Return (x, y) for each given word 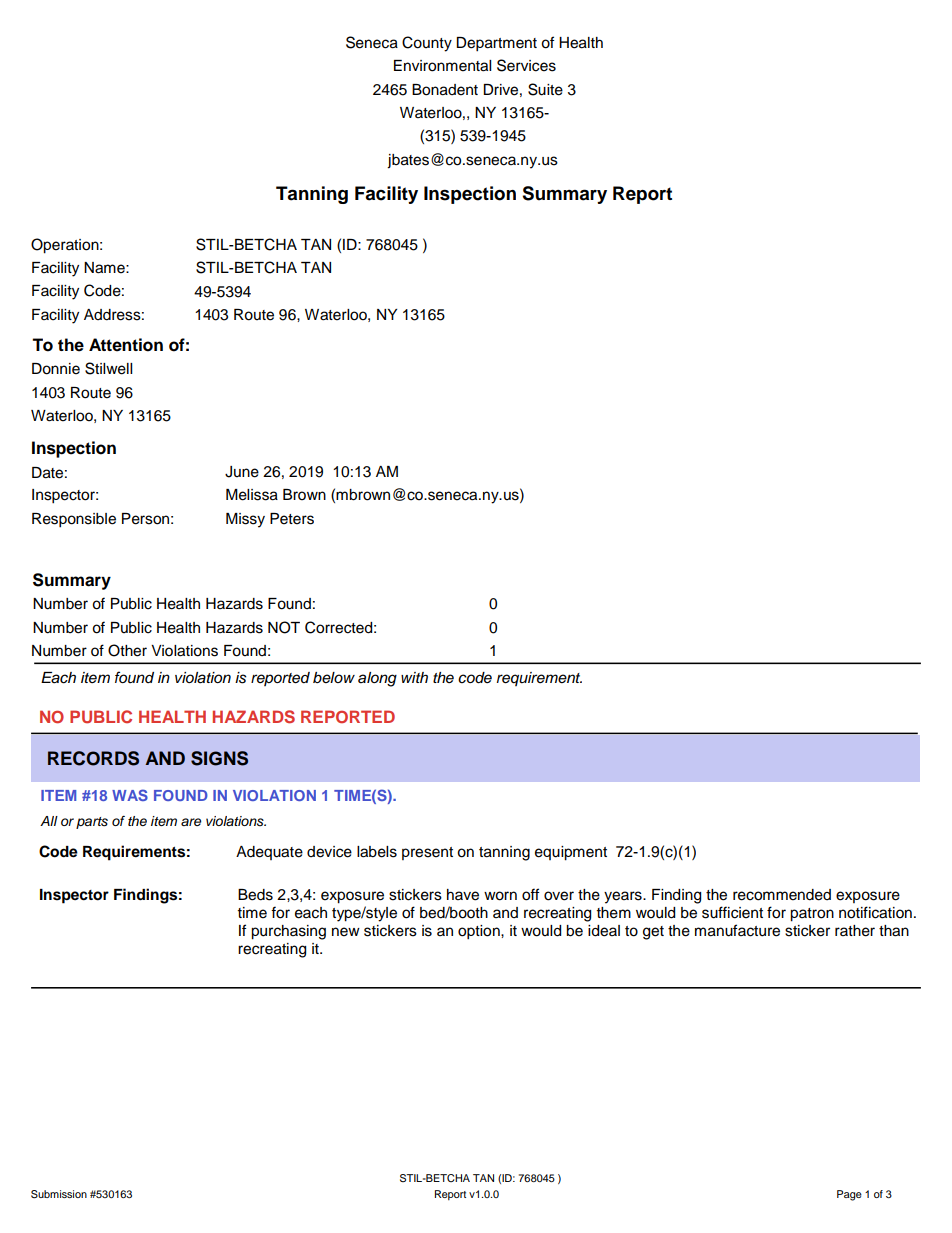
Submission (59, 1194)
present (427, 853)
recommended (782, 895)
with (414, 677)
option (480, 932)
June (242, 472)
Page (849, 1195)
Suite (545, 89)
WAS (130, 795)
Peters (292, 519)
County (427, 44)
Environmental (442, 66)
